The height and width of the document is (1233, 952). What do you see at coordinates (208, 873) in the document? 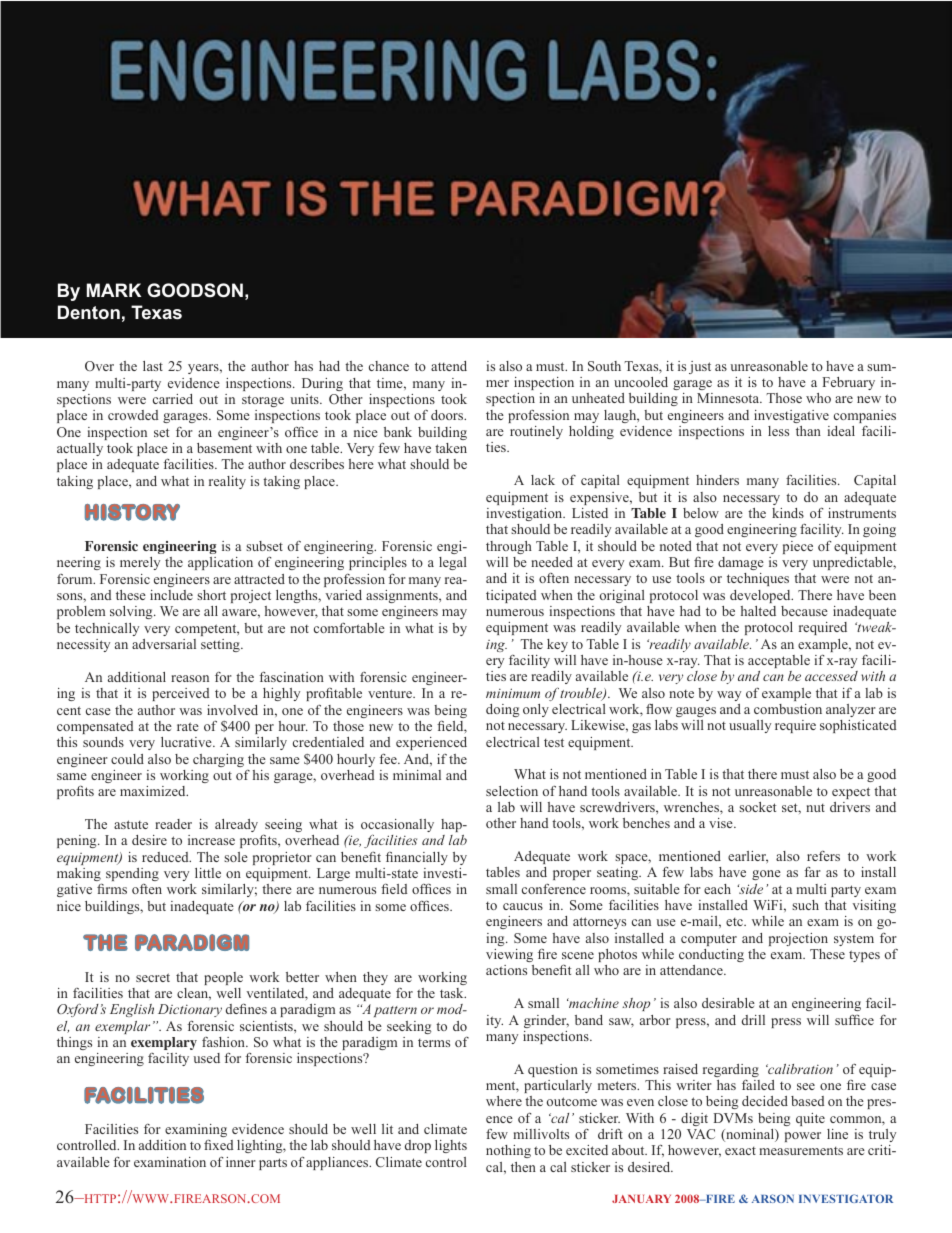
I see `little` at bounding box center [208, 873].
